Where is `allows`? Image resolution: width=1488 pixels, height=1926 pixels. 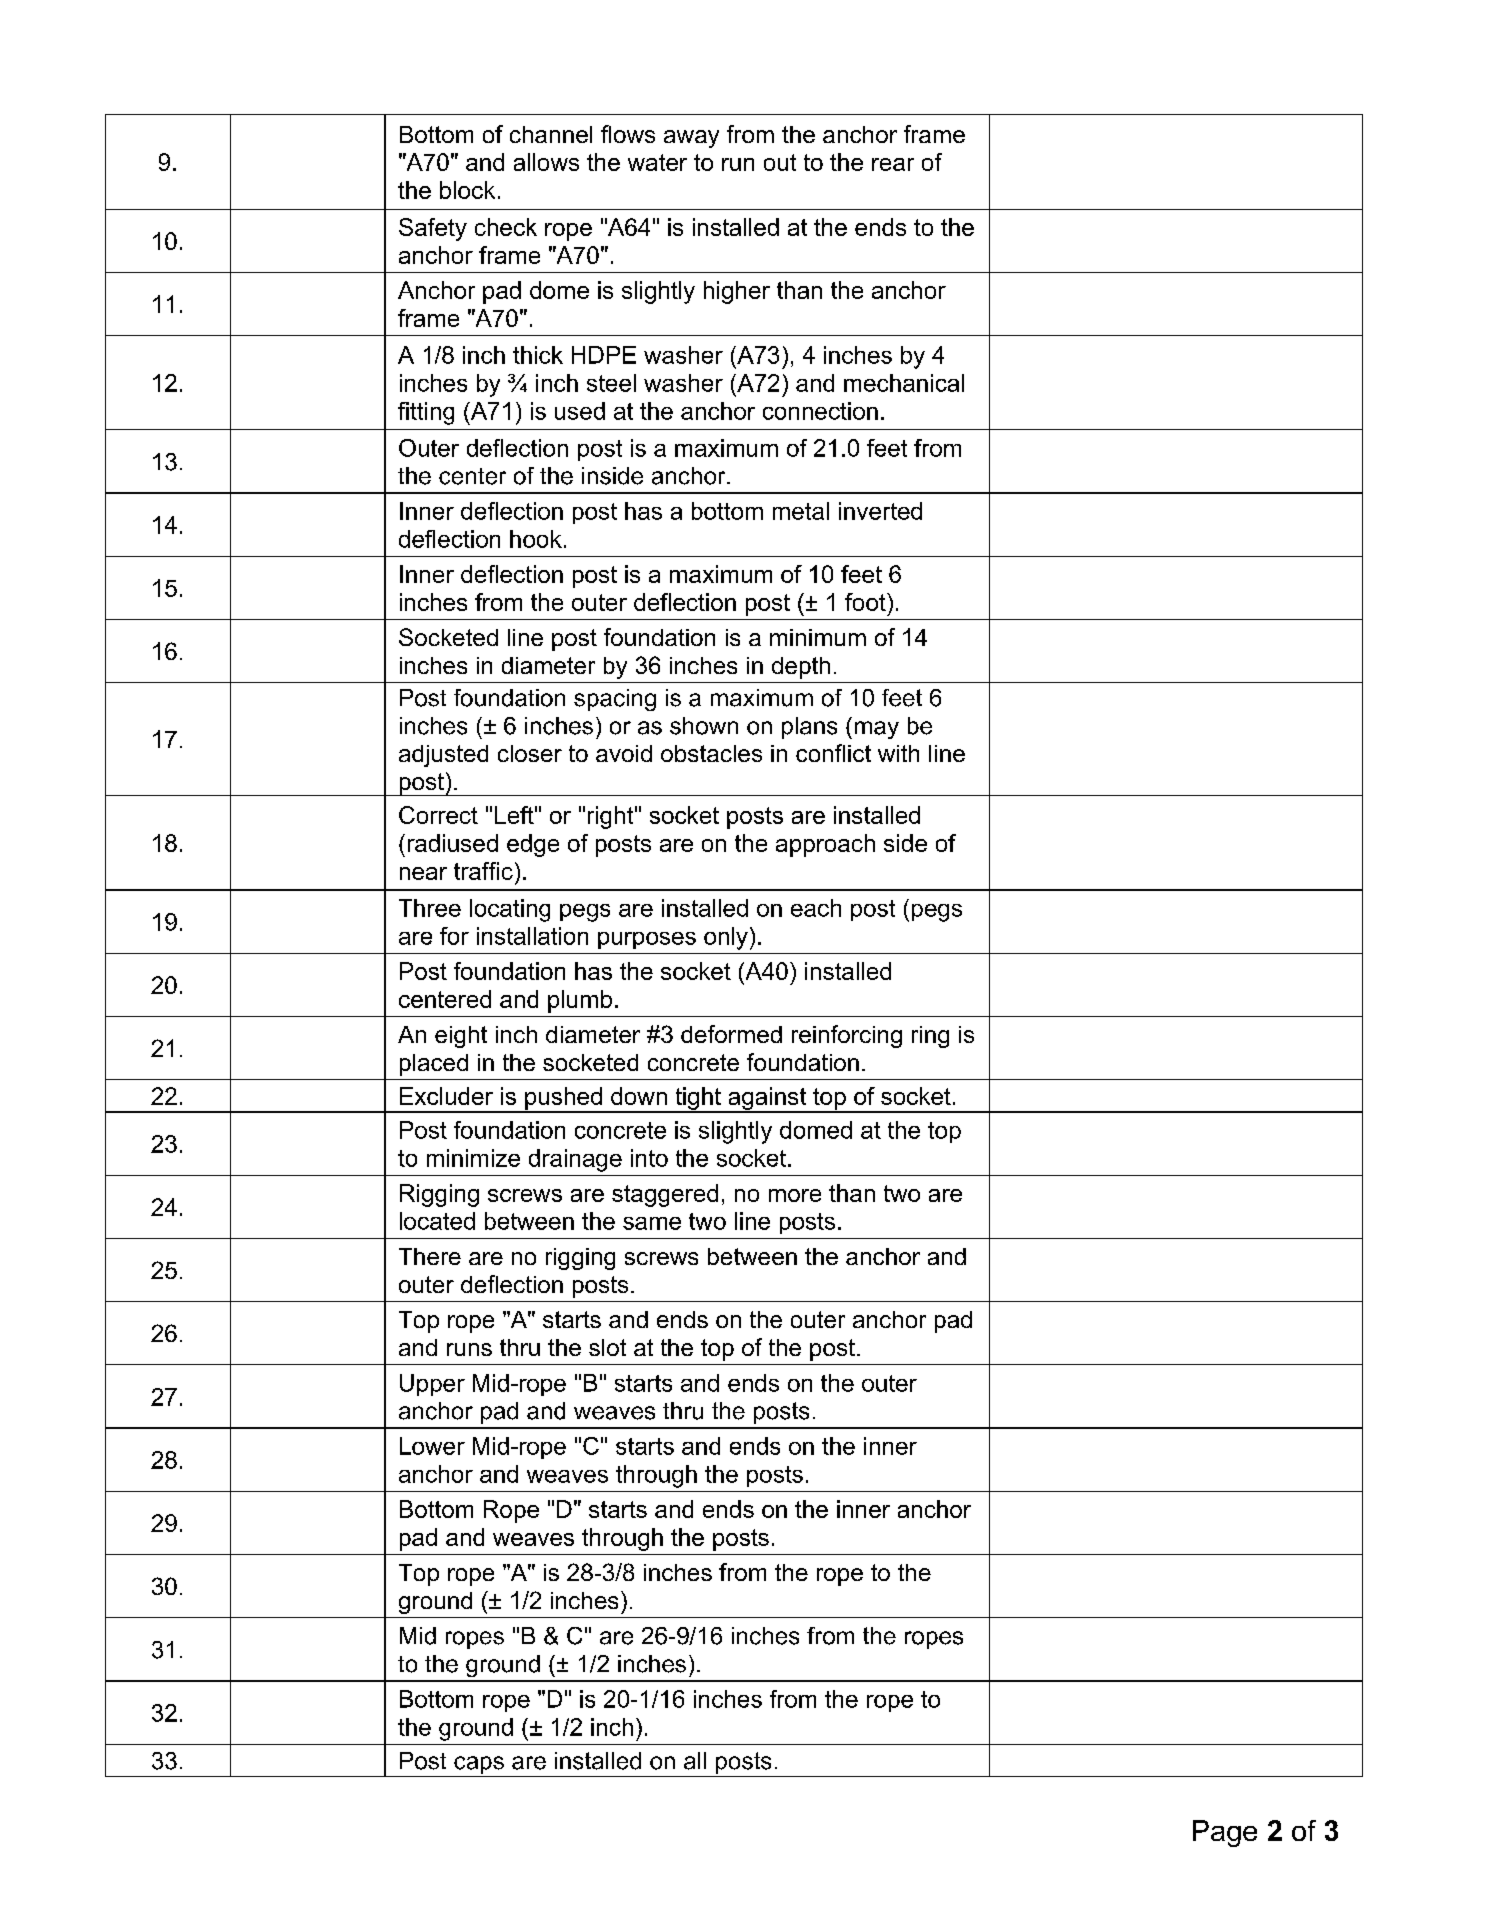
allows is located at coordinates (546, 162).
